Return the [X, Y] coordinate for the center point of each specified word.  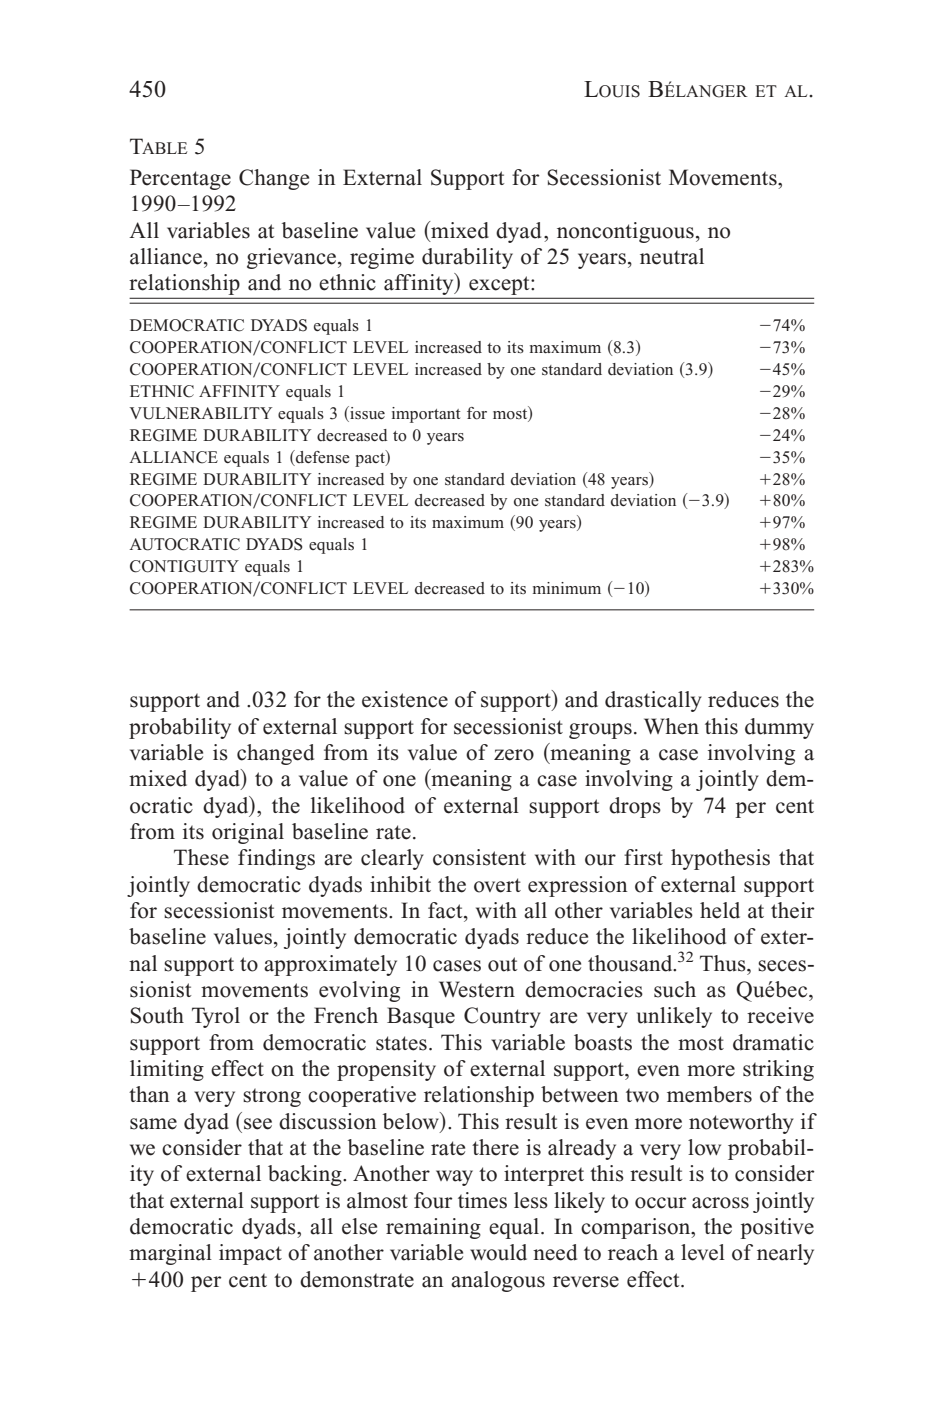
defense [322, 457]
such [675, 989]
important [426, 415]
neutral [672, 256]
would [498, 1252]
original [248, 833]
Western [477, 989]
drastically [653, 701]
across [720, 1203]
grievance [291, 258]
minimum [567, 588]
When [671, 726]
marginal [170, 1254]
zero [514, 755]
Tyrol [216, 1017]
